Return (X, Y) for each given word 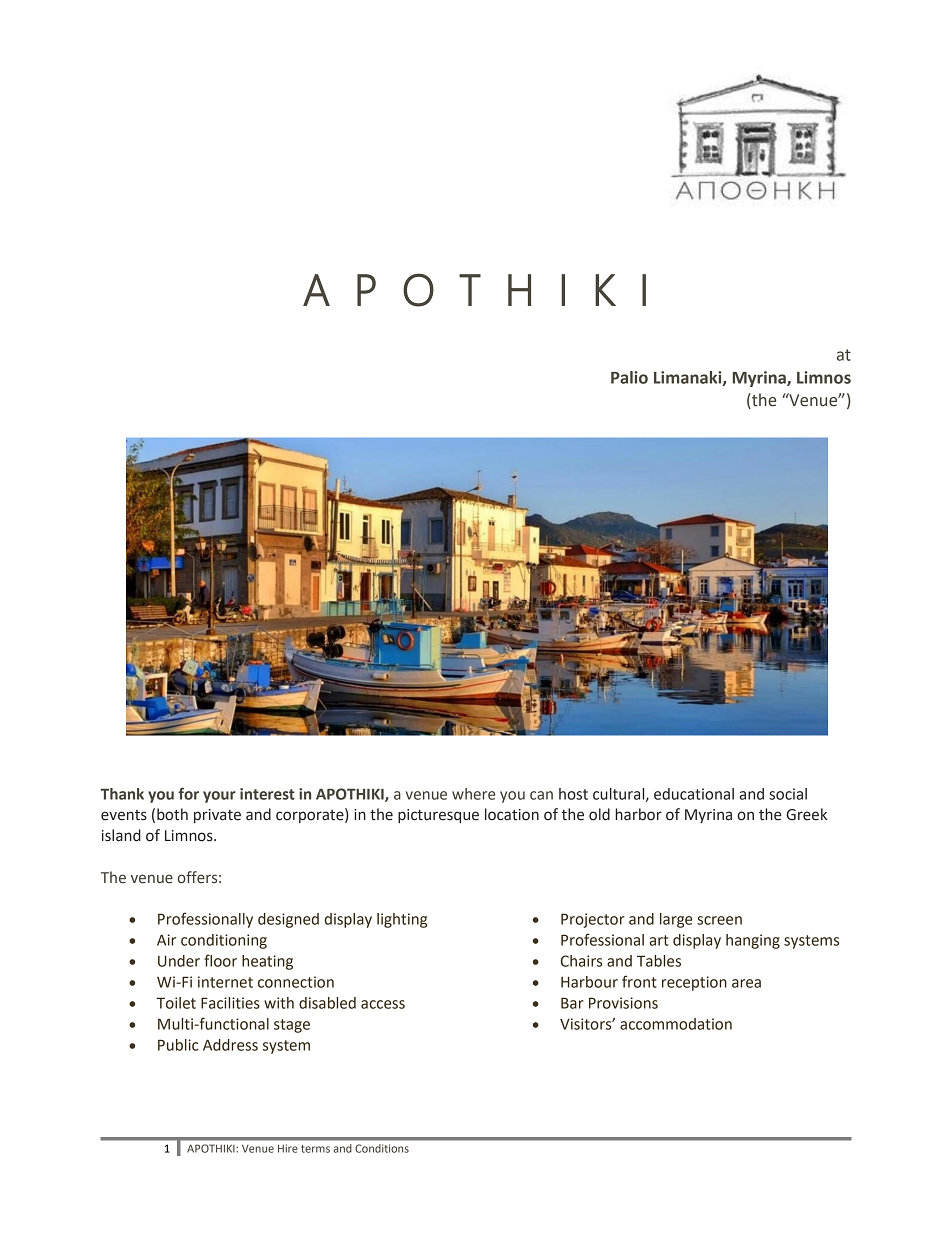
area (746, 983)
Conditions (382, 1148)
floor (220, 960)
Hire (288, 1148)
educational (694, 794)
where (473, 794)
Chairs (581, 961)
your (219, 797)
